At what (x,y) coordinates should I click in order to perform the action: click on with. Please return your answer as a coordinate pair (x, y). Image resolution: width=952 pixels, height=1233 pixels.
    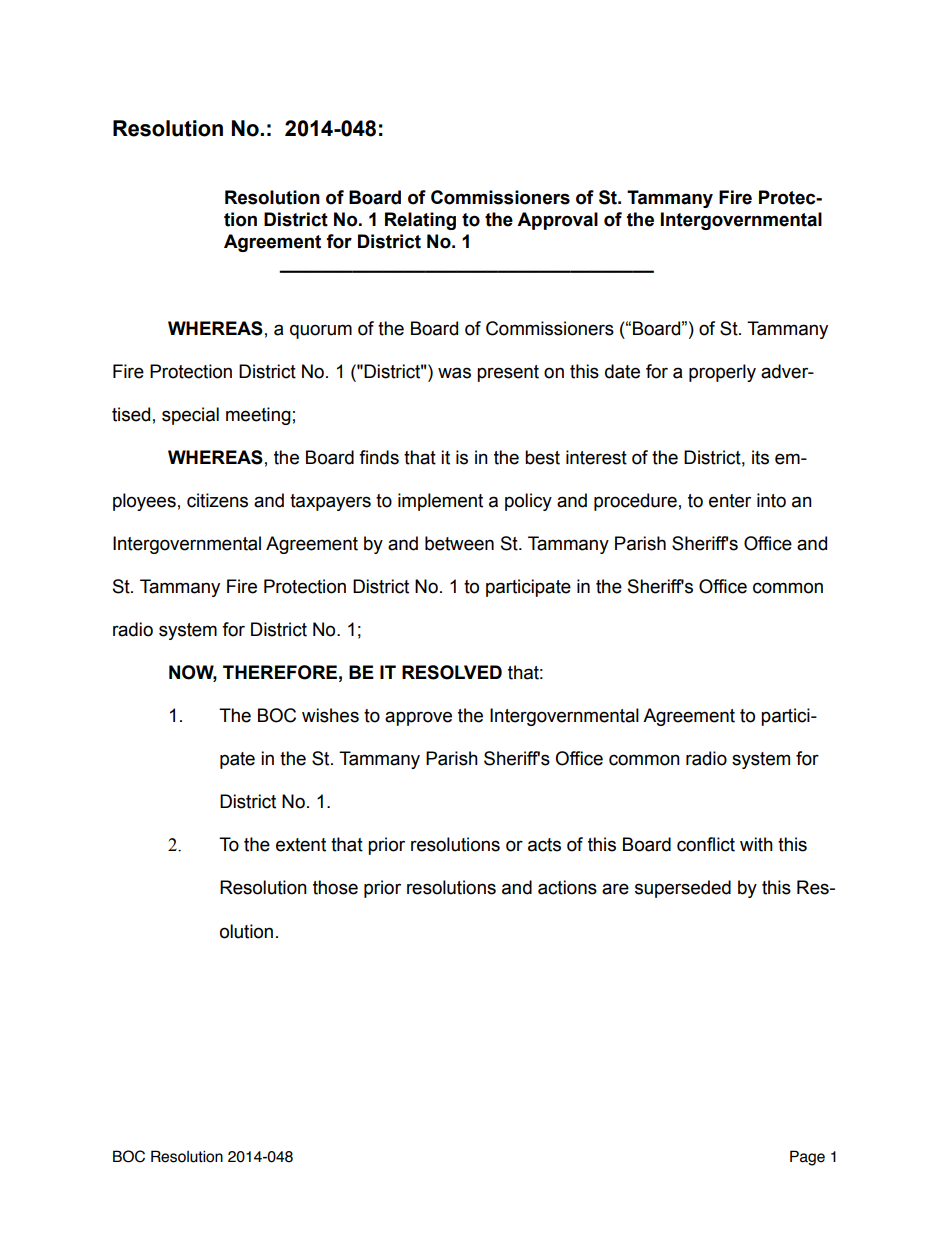
    Looking at the image, I should click on (756, 844).
